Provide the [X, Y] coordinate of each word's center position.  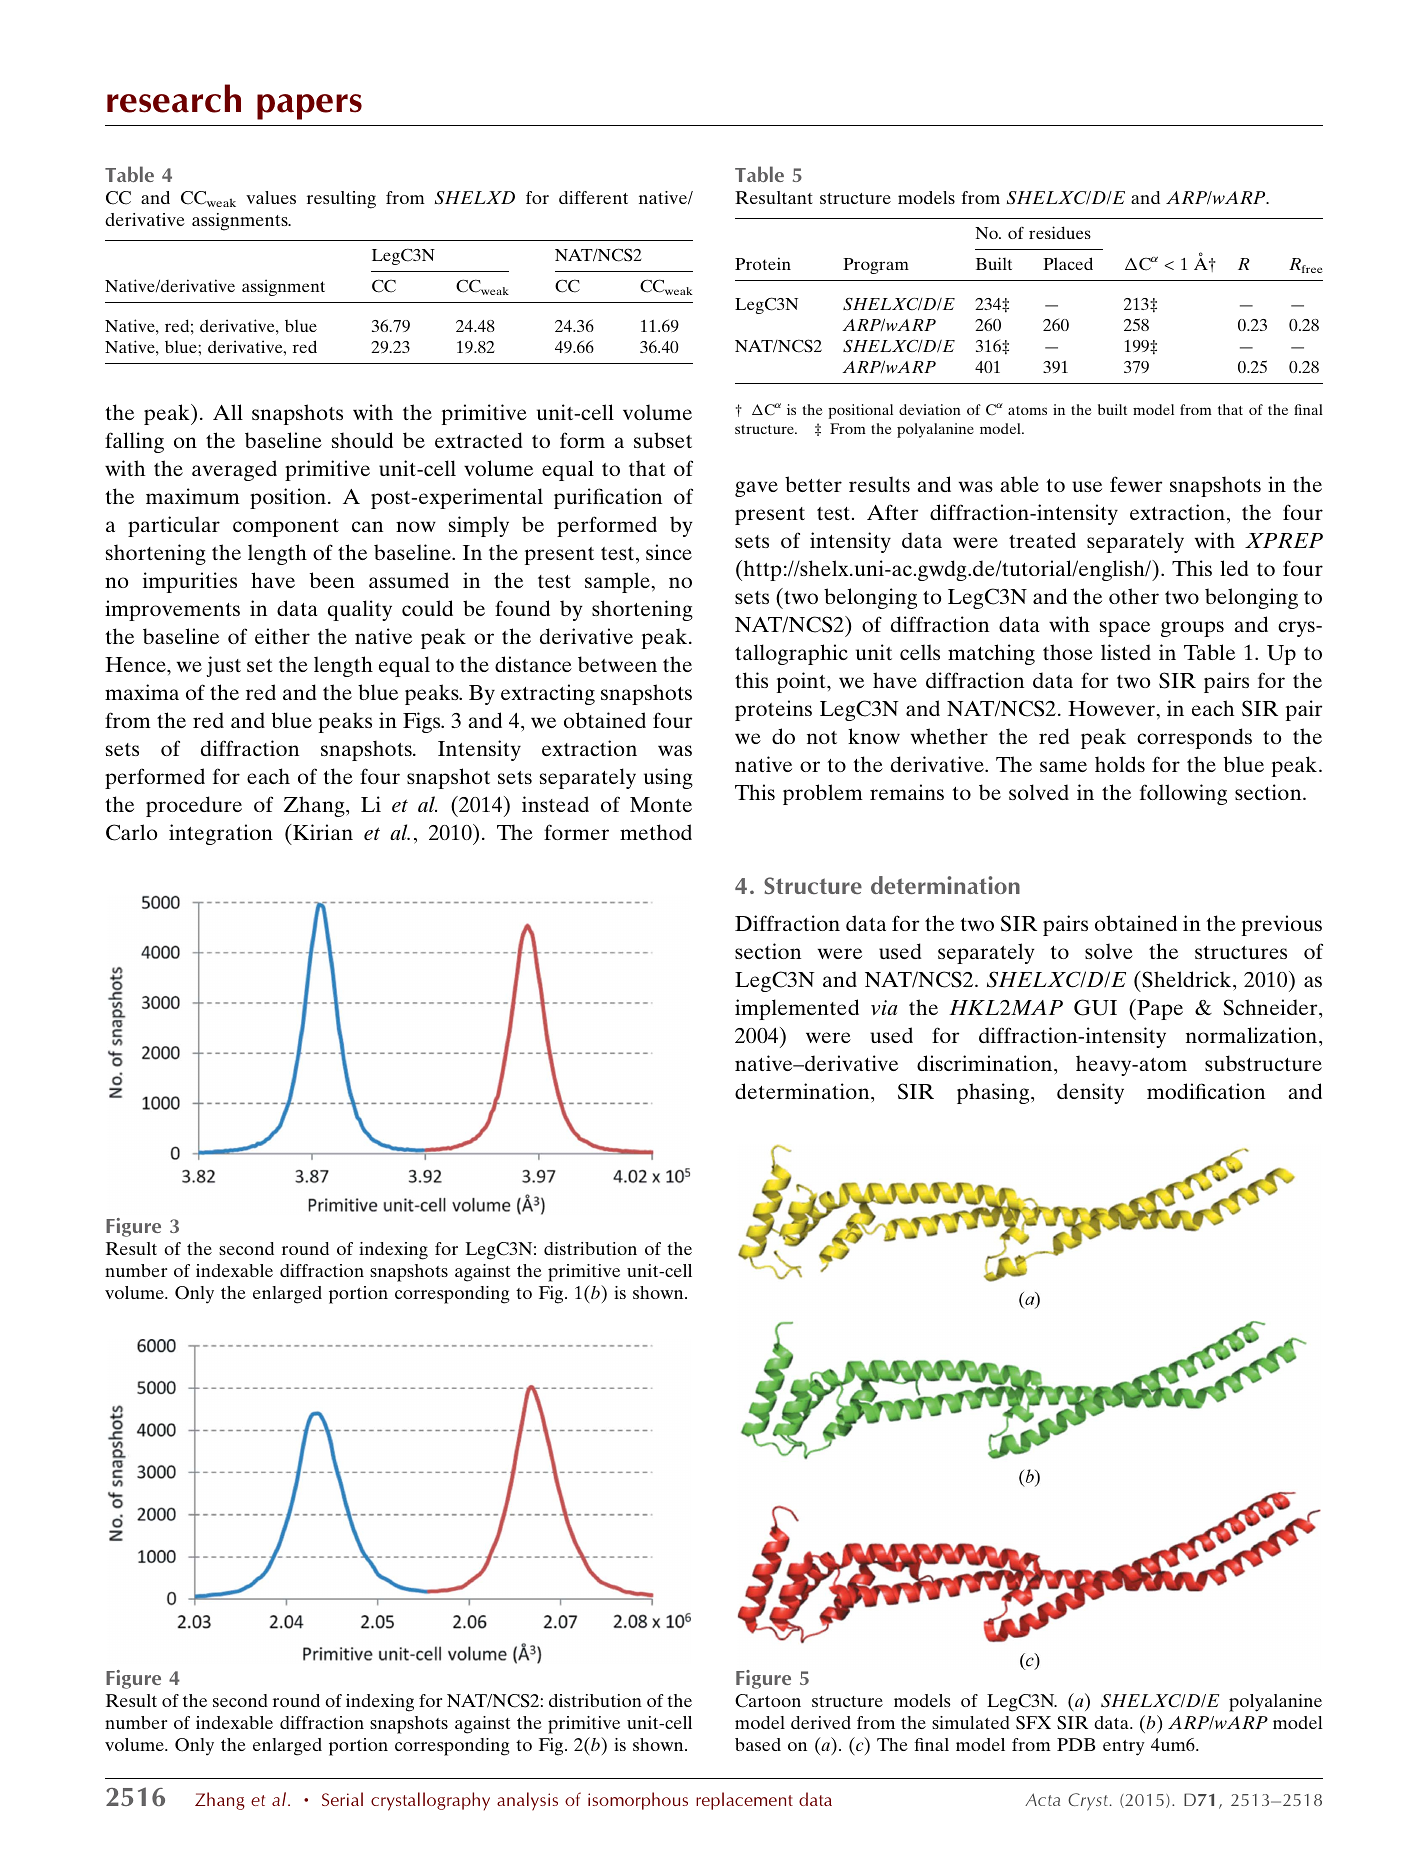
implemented [797, 1009]
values [271, 197]
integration [221, 834]
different [593, 197]
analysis [527, 1801]
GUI [1095, 1007]
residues [1060, 232]
